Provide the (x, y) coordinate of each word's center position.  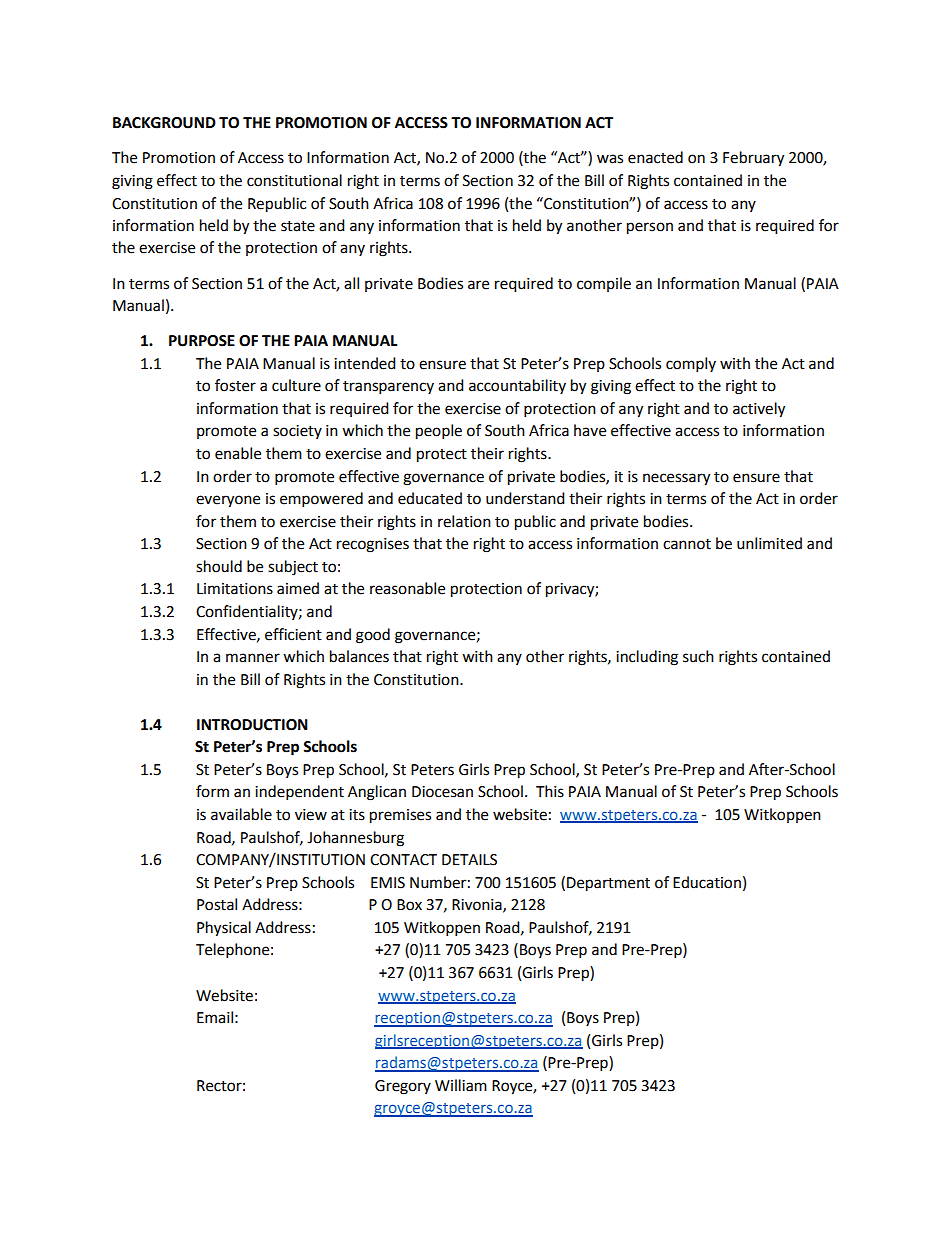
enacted (655, 157)
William (461, 1085)
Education (707, 882)
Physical (224, 929)
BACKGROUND (164, 123)
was (610, 159)
